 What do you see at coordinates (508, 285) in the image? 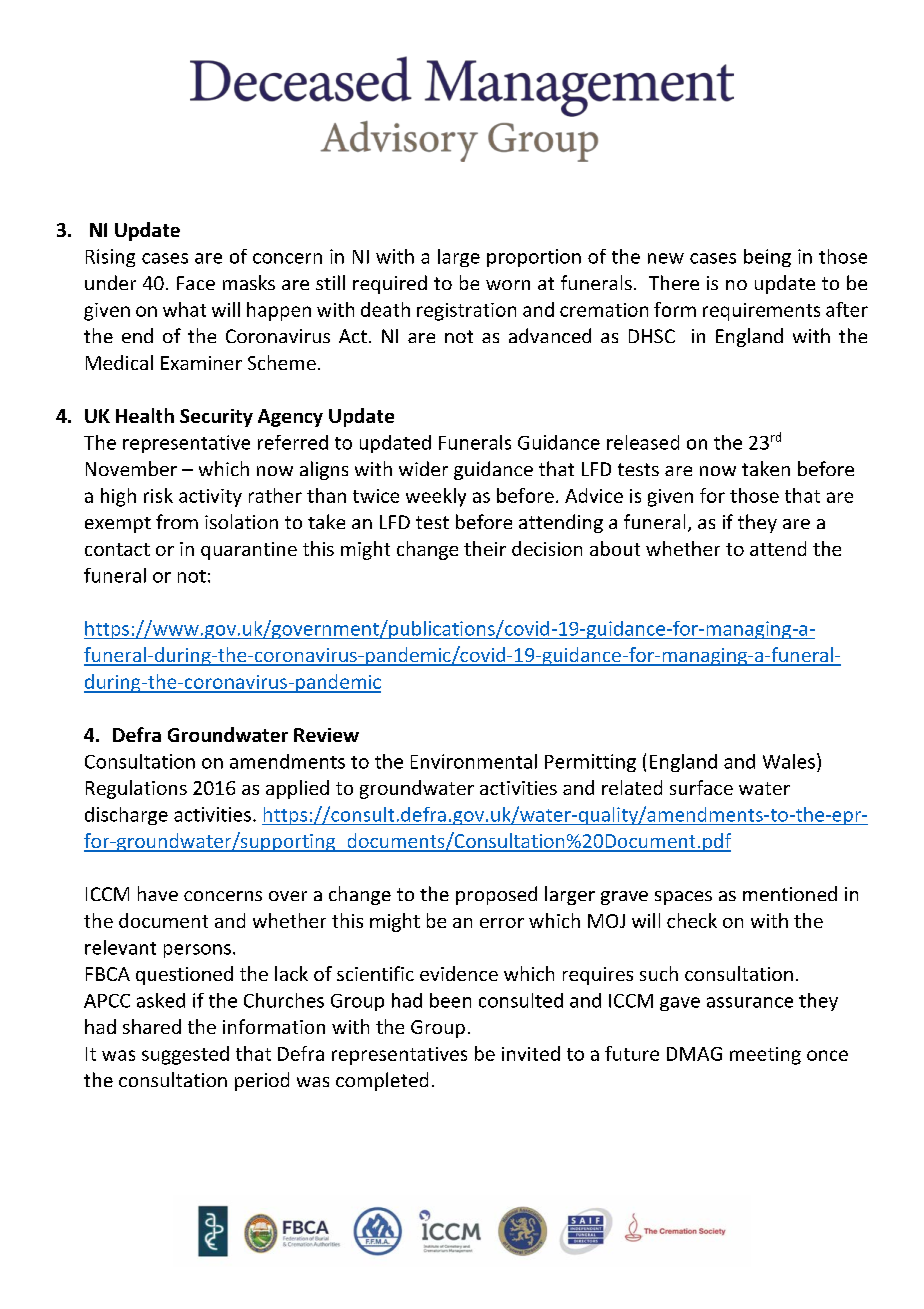
I see `worn` at bounding box center [508, 285].
